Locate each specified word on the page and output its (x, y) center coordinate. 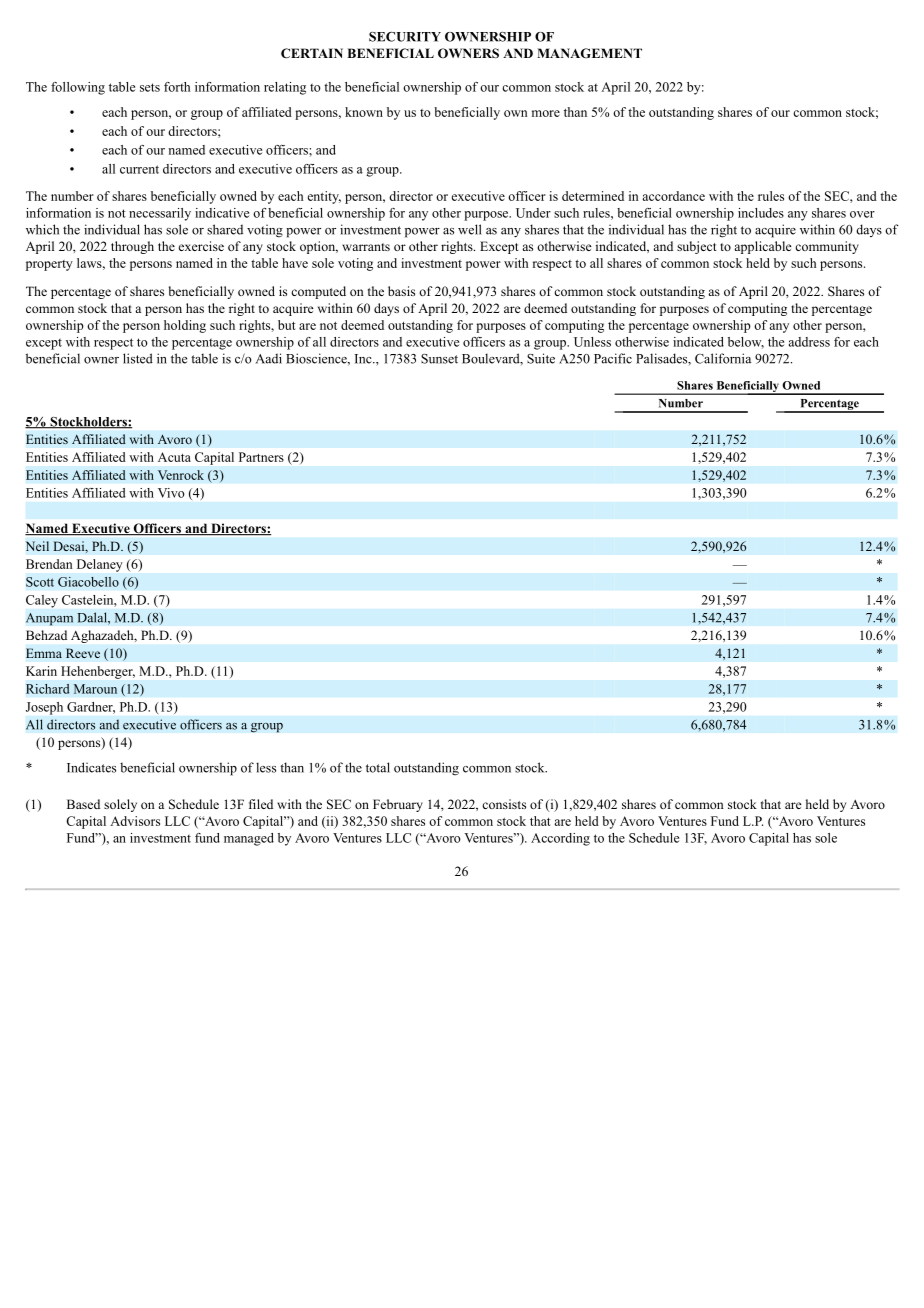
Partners (261, 457)
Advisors (135, 821)
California (723, 358)
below (746, 343)
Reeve (83, 653)
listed (138, 358)
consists (504, 804)
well (470, 229)
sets (150, 87)
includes (761, 213)
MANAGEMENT (589, 53)
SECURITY (405, 37)
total (378, 767)
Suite (541, 358)
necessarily (160, 214)
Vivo (171, 493)
